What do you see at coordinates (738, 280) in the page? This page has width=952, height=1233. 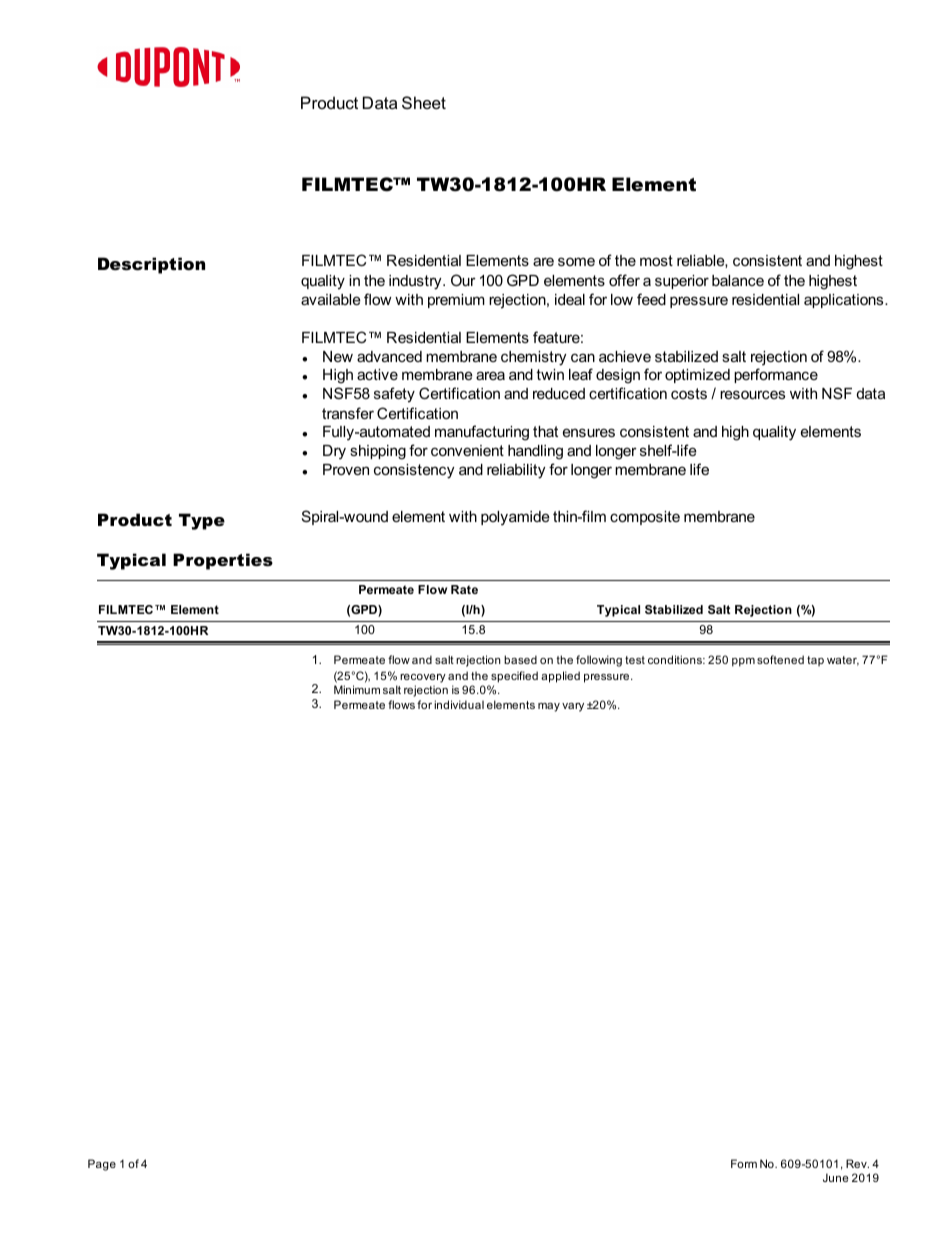 I see `balance` at bounding box center [738, 280].
